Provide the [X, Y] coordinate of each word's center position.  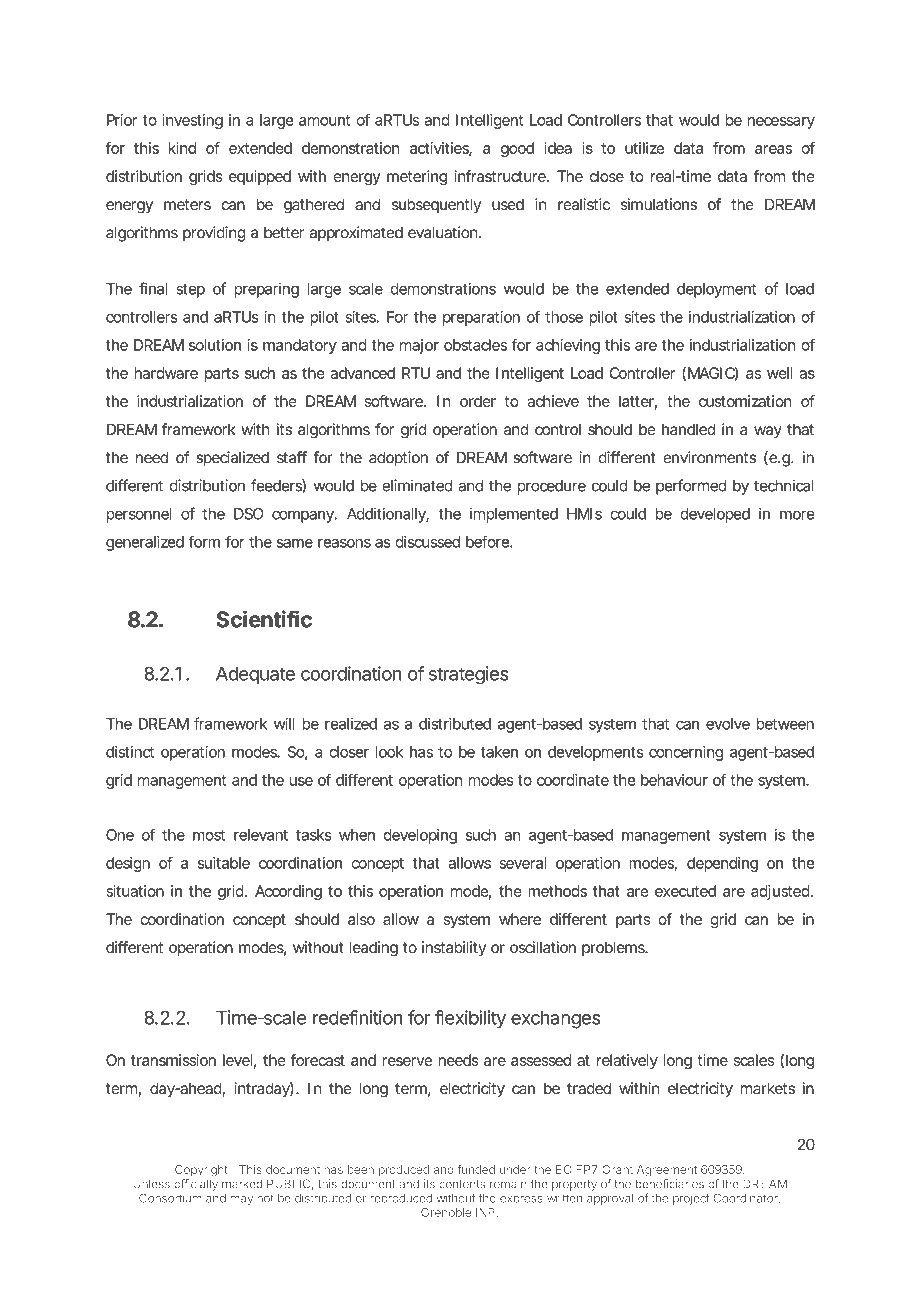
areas [773, 149]
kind [182, 148]
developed [715, 515]
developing [420, 836]
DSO [249, 514]
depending [722, 864]
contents [462, 1184]
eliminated [417, 485]
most [209, 835]
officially [196, 1185]
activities [441, 149]
